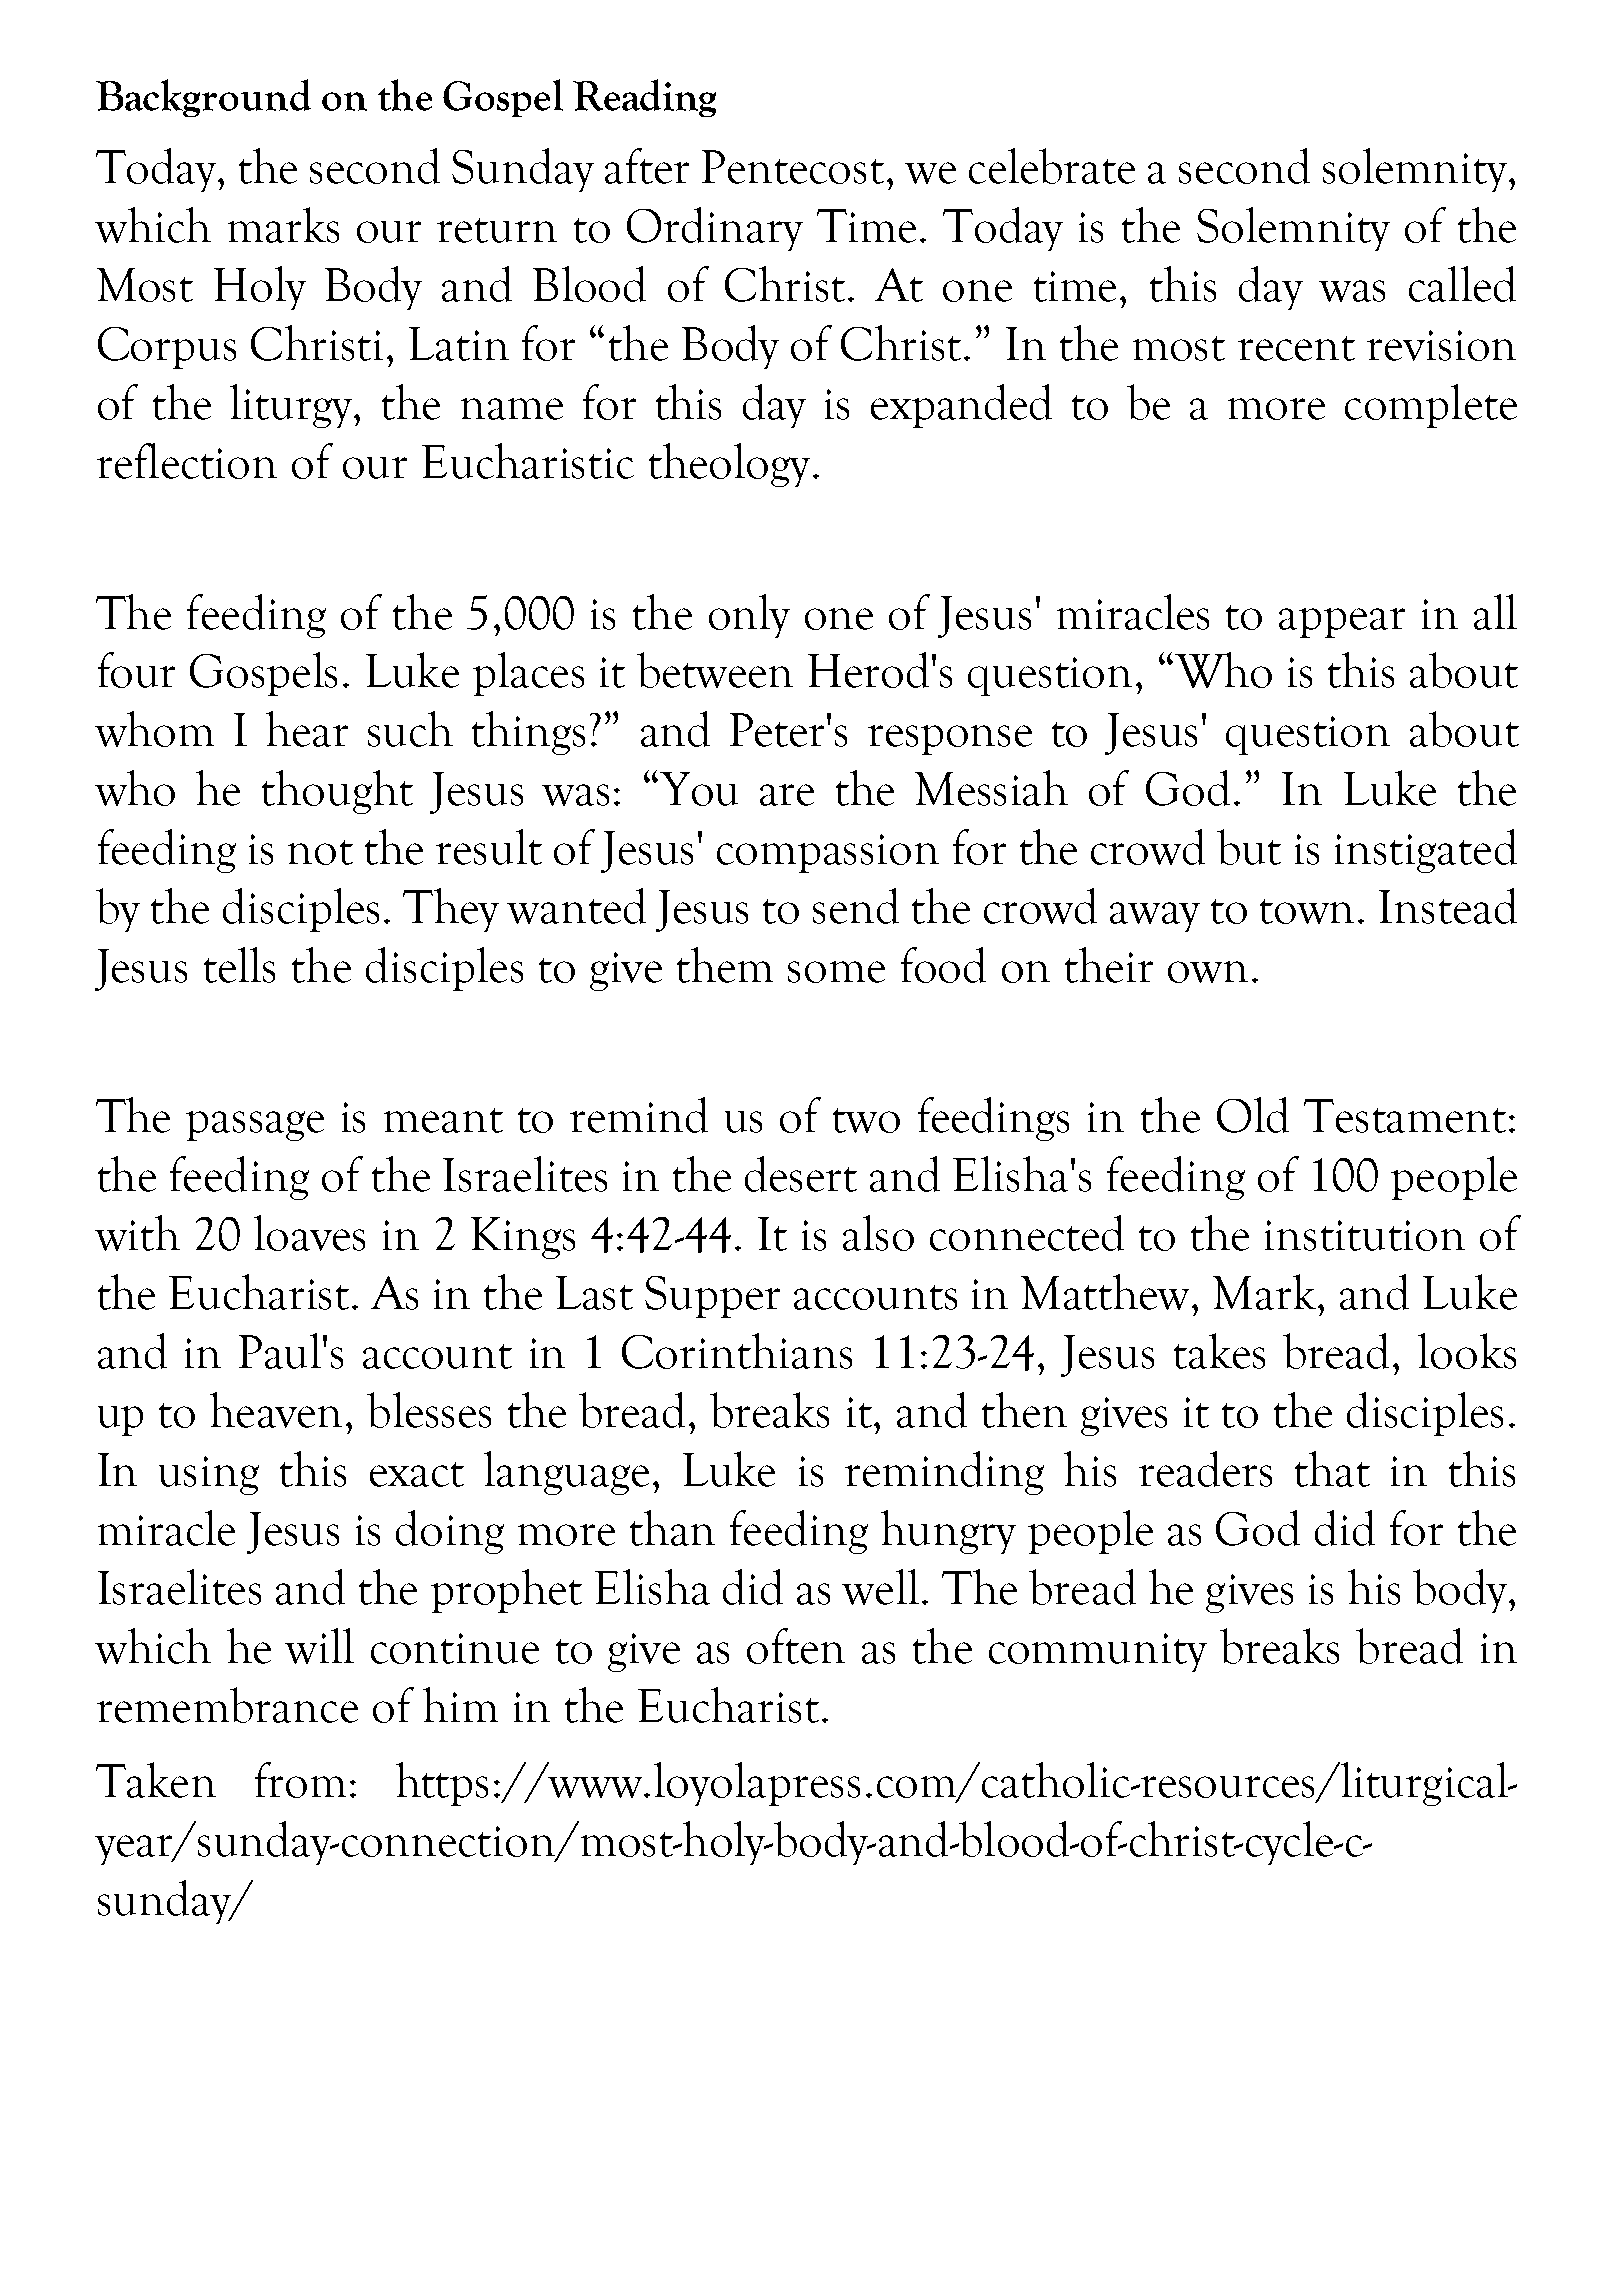  Describe the element at coordinates (1052, 166) in the image. I see `celebrate` at that location.
